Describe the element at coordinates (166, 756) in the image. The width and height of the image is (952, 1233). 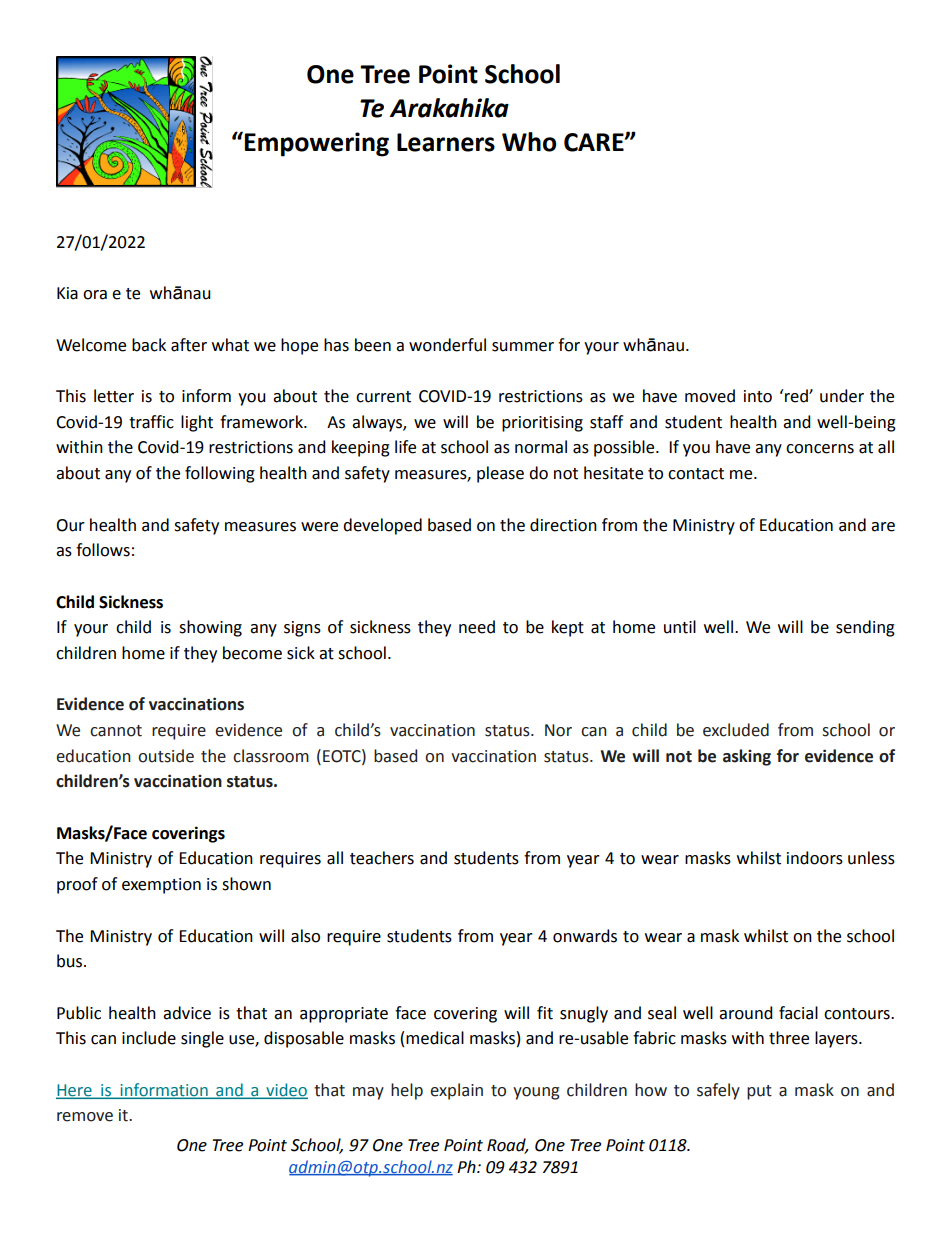
I see `outside` at that location.
